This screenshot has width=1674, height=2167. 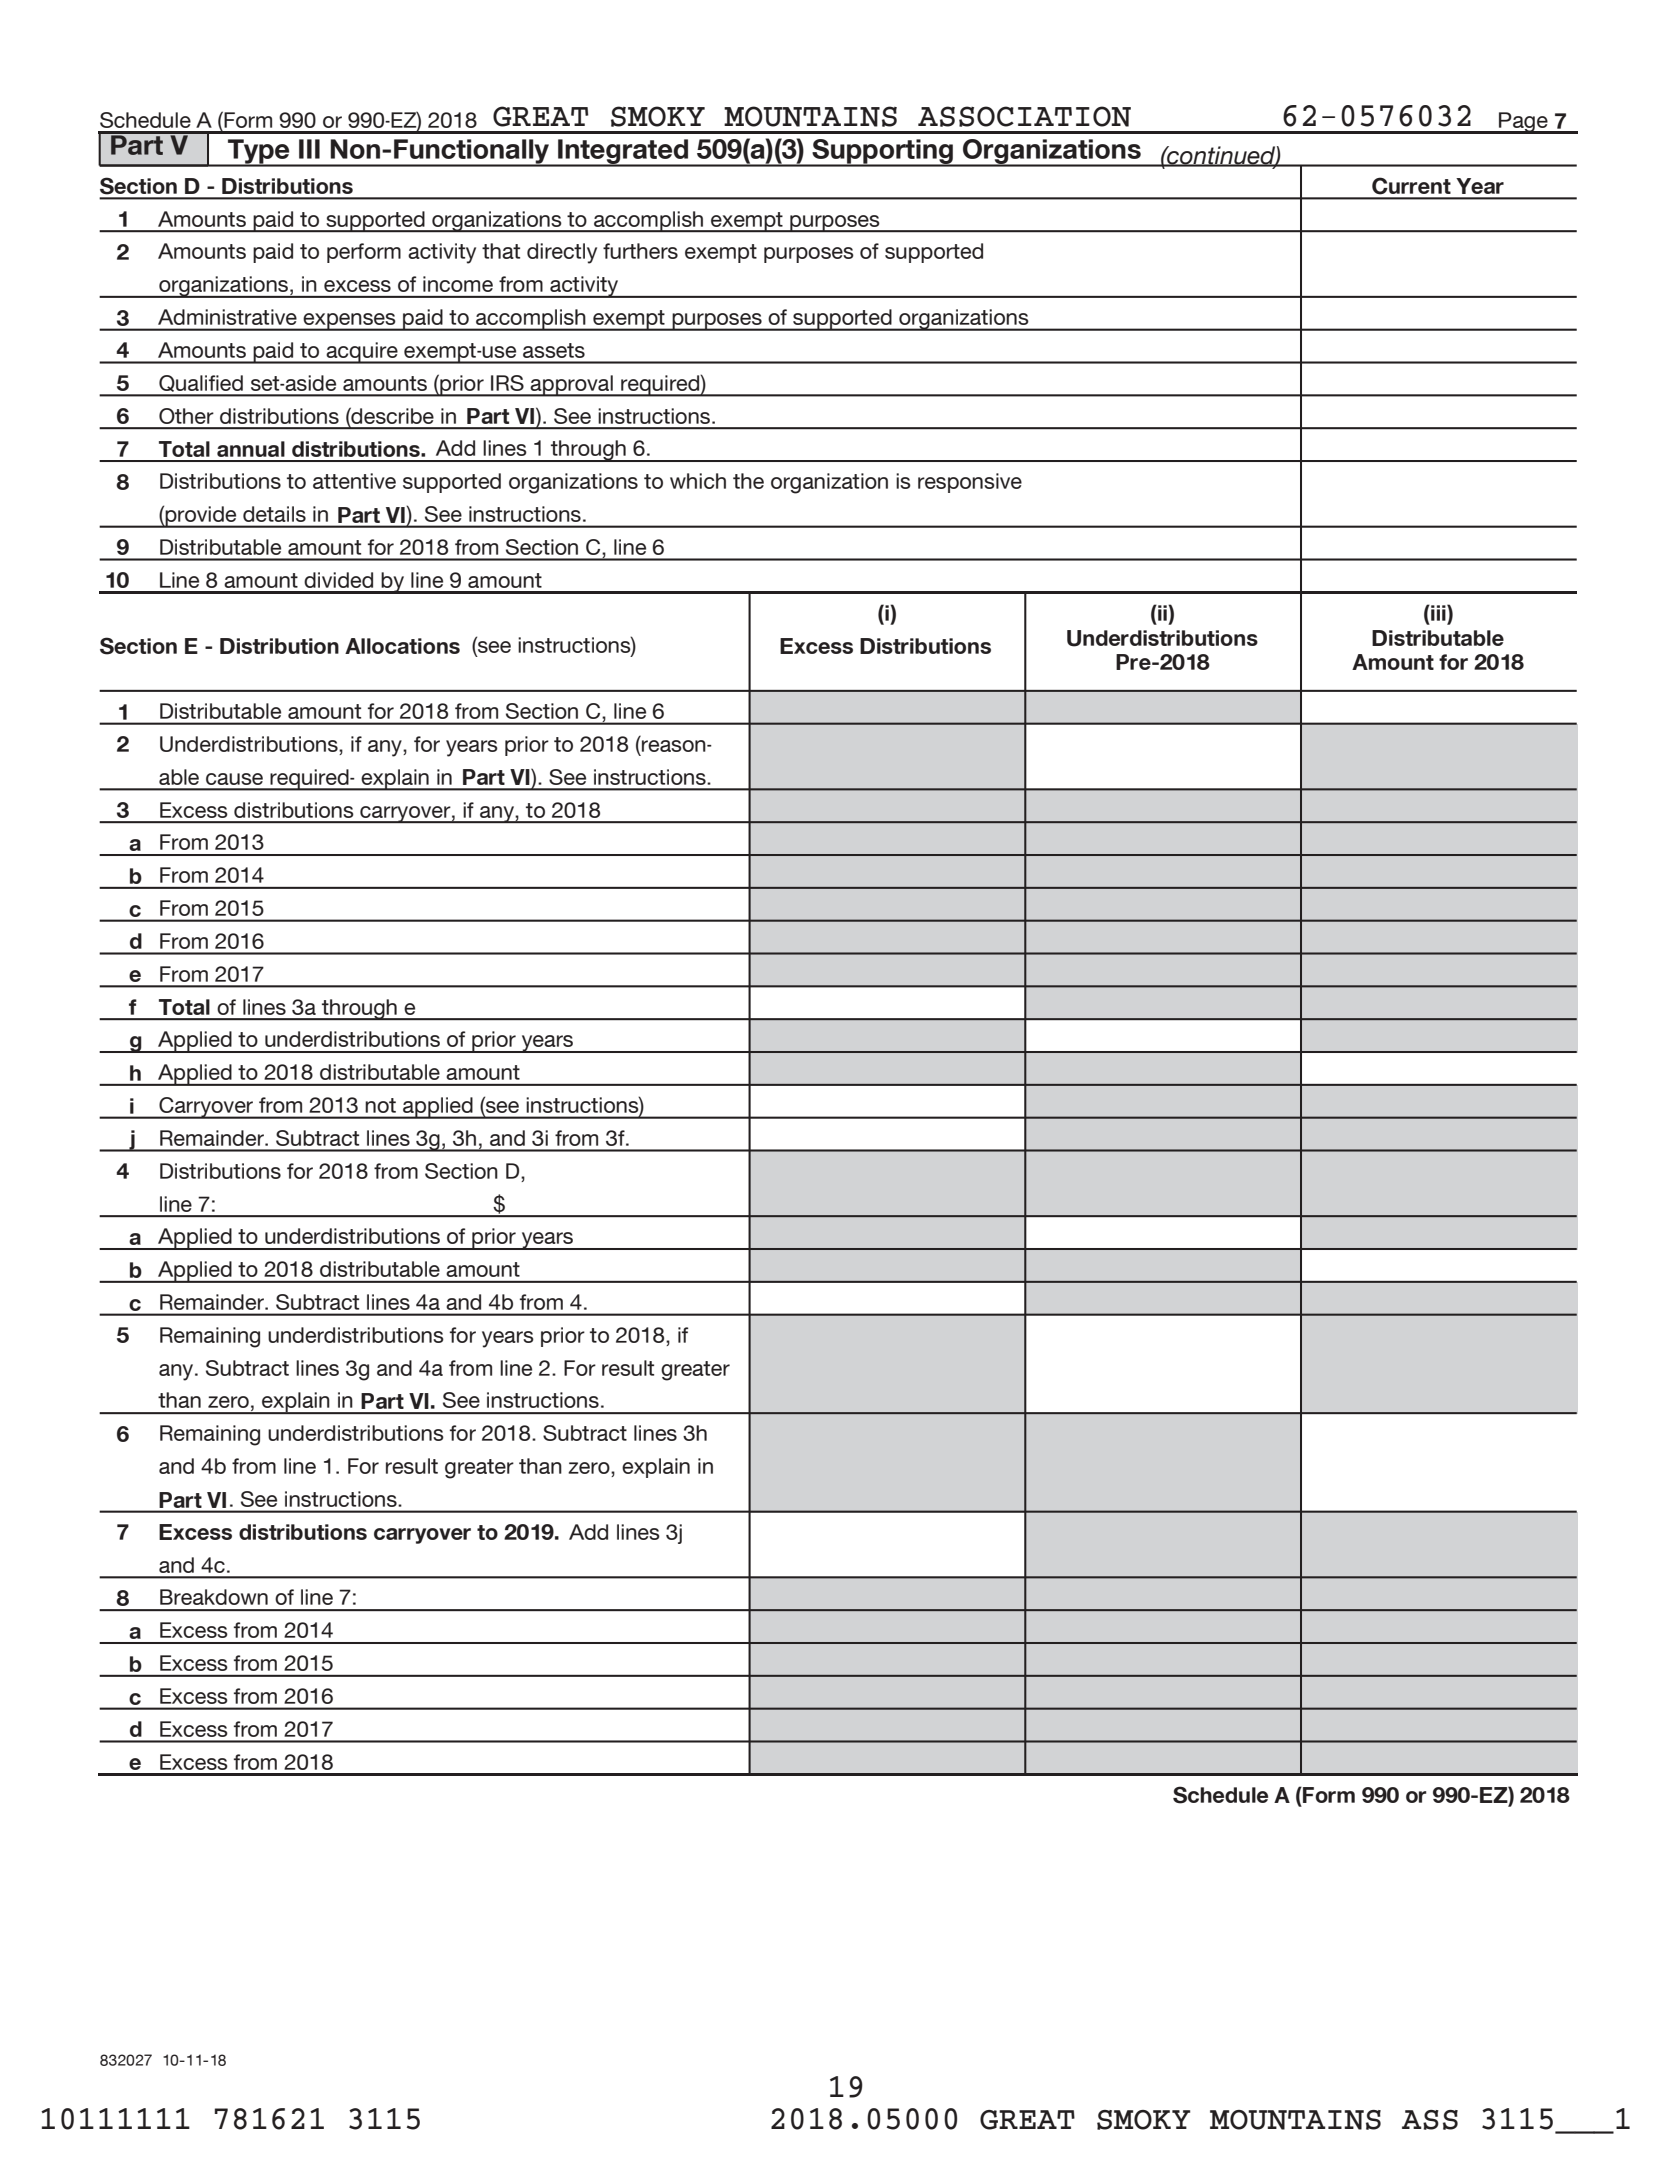 What do you see at coordinates (1523, 123) in the screenshot?
I see `Page` at bounding box center [1523, 123].
